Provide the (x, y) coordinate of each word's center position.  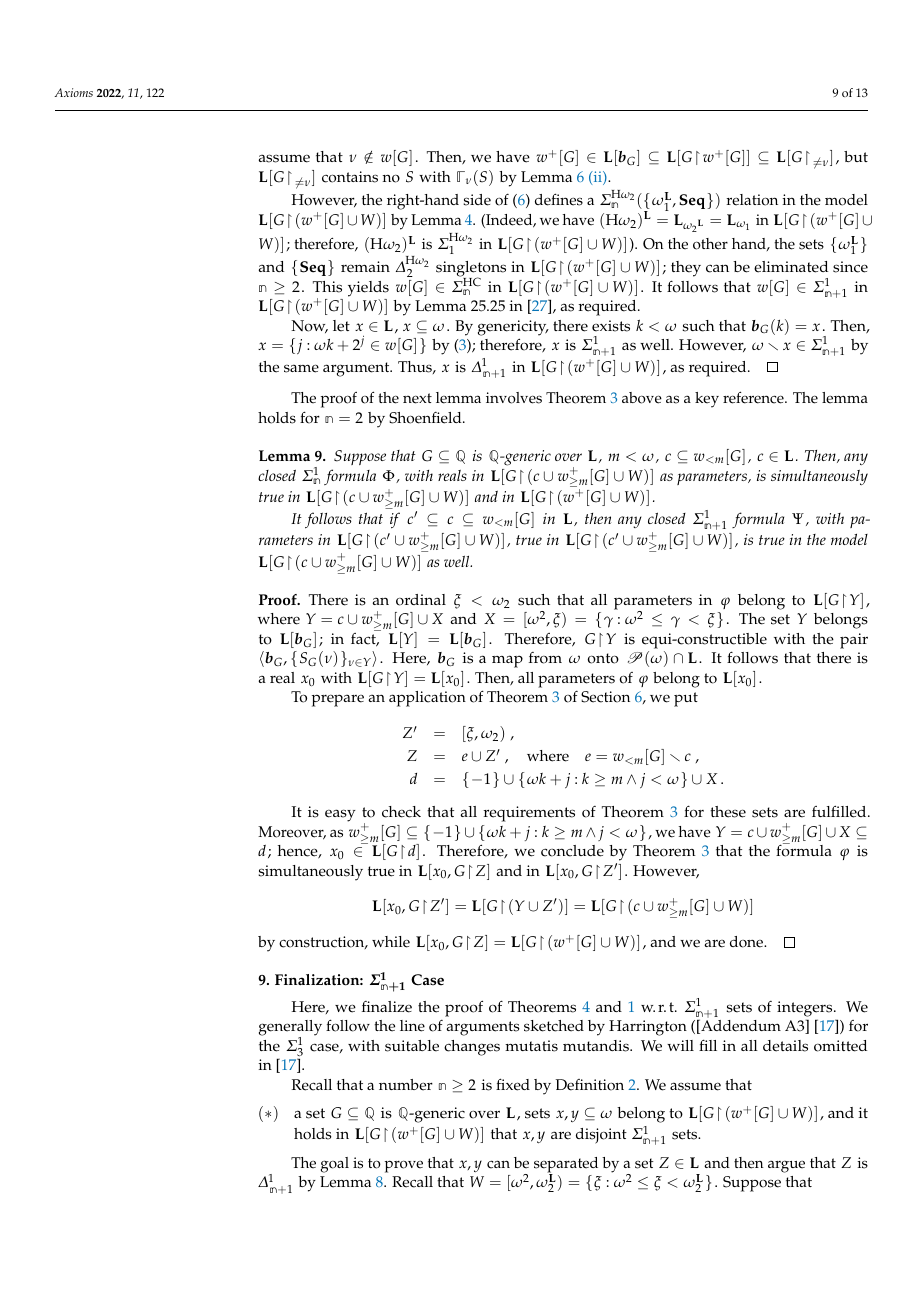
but (856, 156)
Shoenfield (426, 418)
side (477, 200)
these (728, 812)
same (301, 368)
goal (335, 1165)
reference (754, 397)
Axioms (73, 92)
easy (340, 815)
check (401, 812)
